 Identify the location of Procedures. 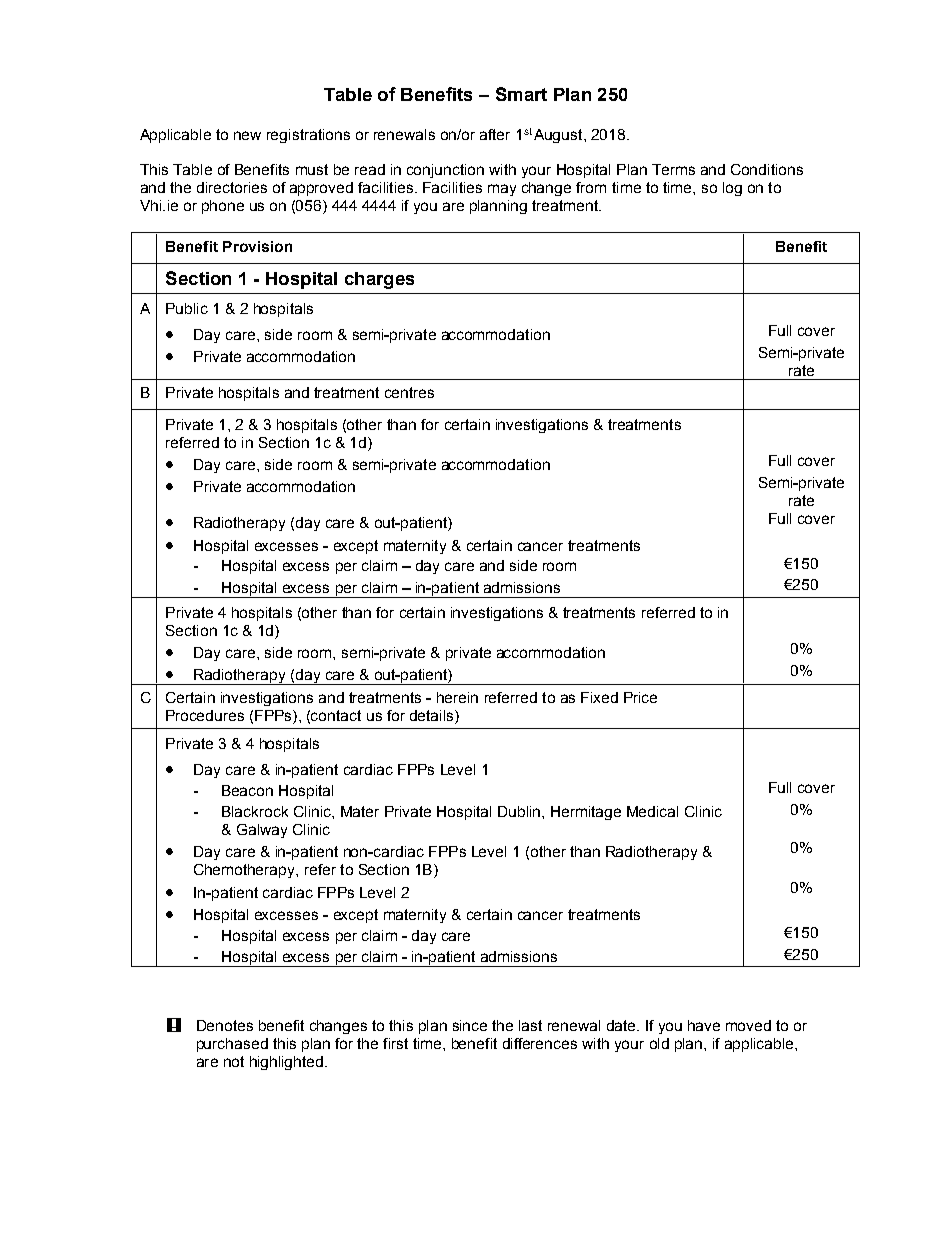
(205, 715).
